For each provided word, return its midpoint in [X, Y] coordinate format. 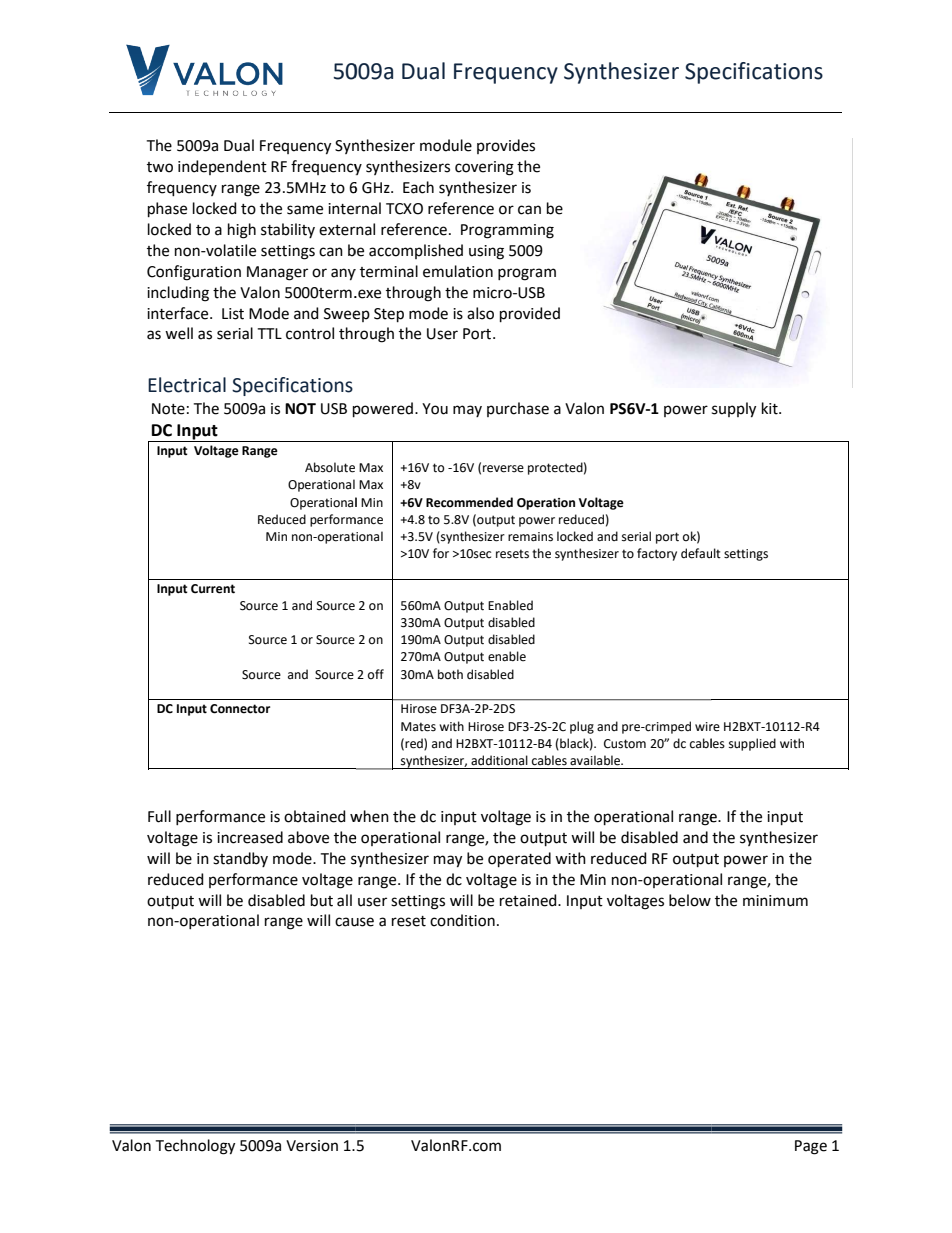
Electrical [187, 385]
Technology [195, 1147]
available [596, 760]
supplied [752, 744]
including [178, 294]
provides [506, 146]
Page [811, 1147]
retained [529, 900]
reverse [503, 469]
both [450, 674]
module [446, 145]
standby [240, 859]
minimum [775, 901]
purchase [518, 409]
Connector [240, 709]
